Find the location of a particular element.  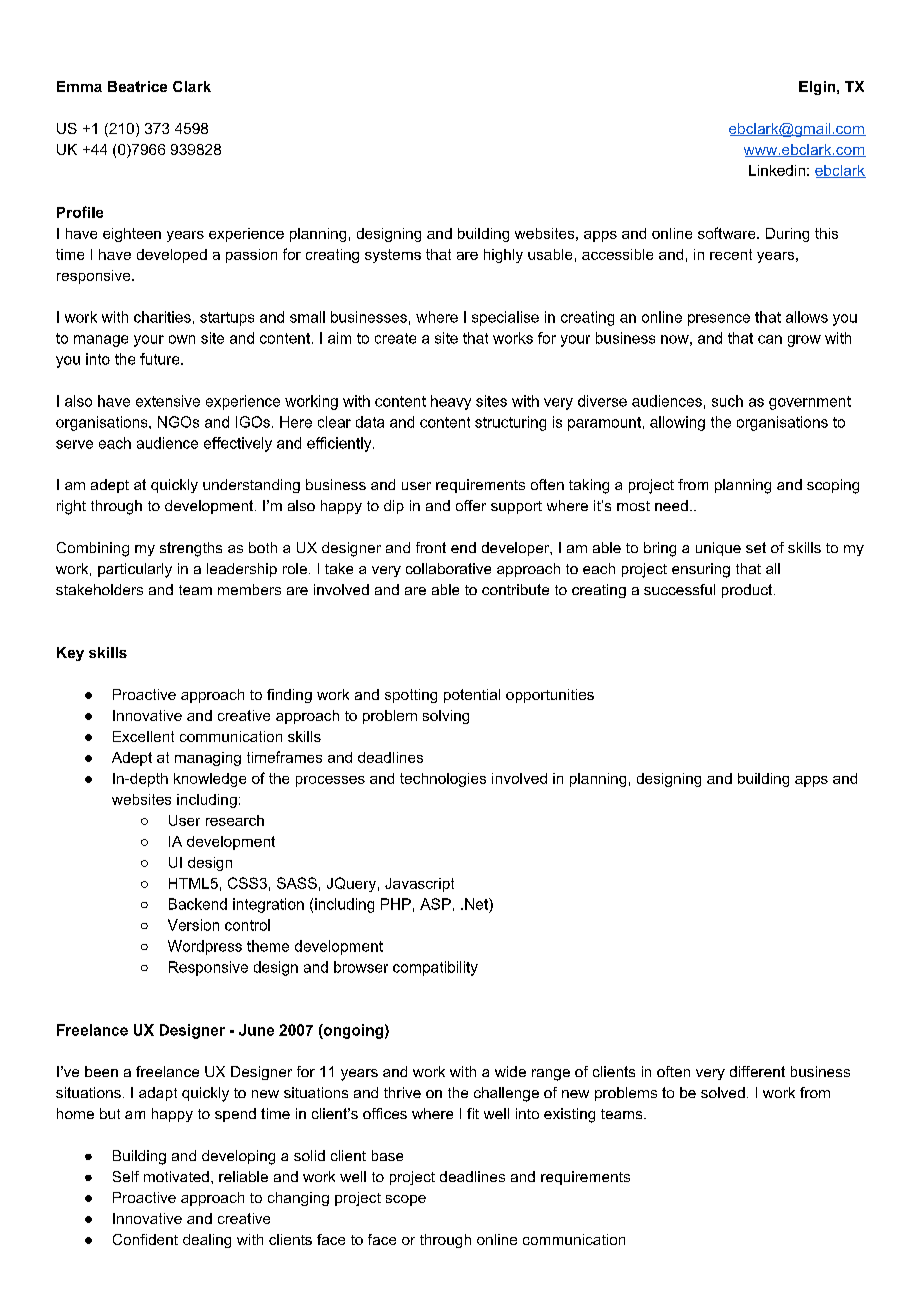

opportunities is located at coordinates (550, 696).
